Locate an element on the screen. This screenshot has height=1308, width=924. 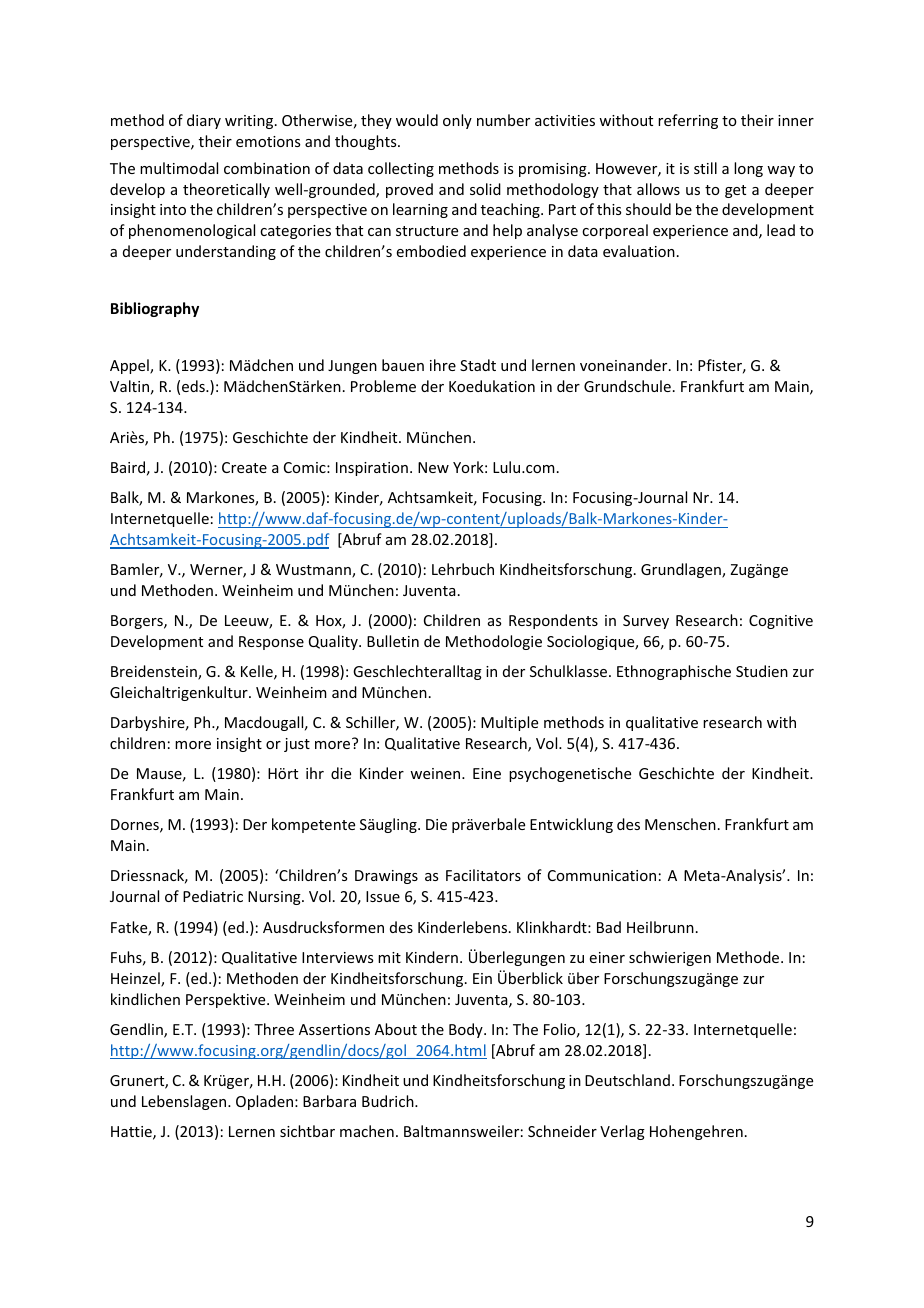
Cognitive is located at coordinates (781, 622).
